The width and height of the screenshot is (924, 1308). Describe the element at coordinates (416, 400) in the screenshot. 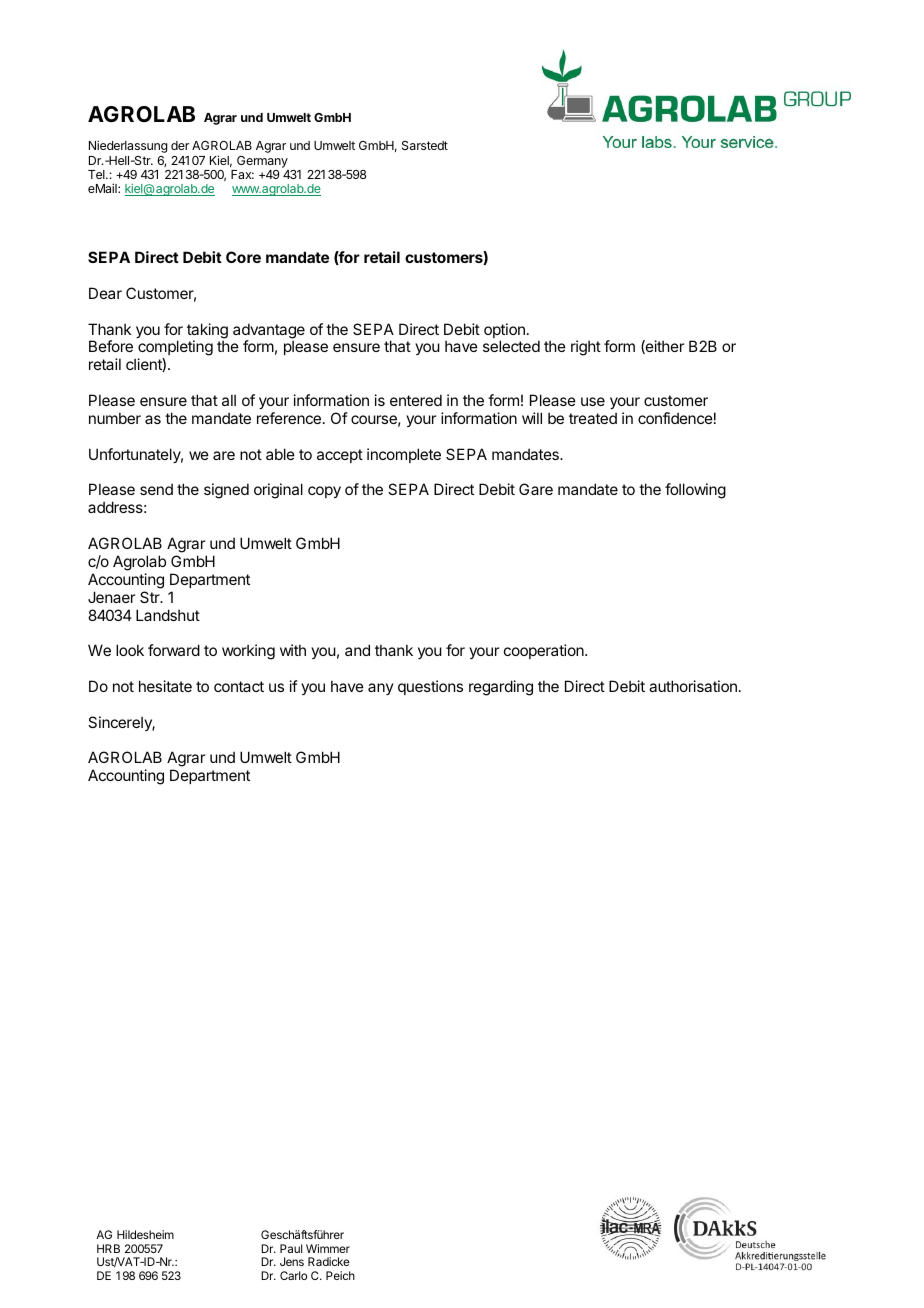

I see `entered` at that location.
